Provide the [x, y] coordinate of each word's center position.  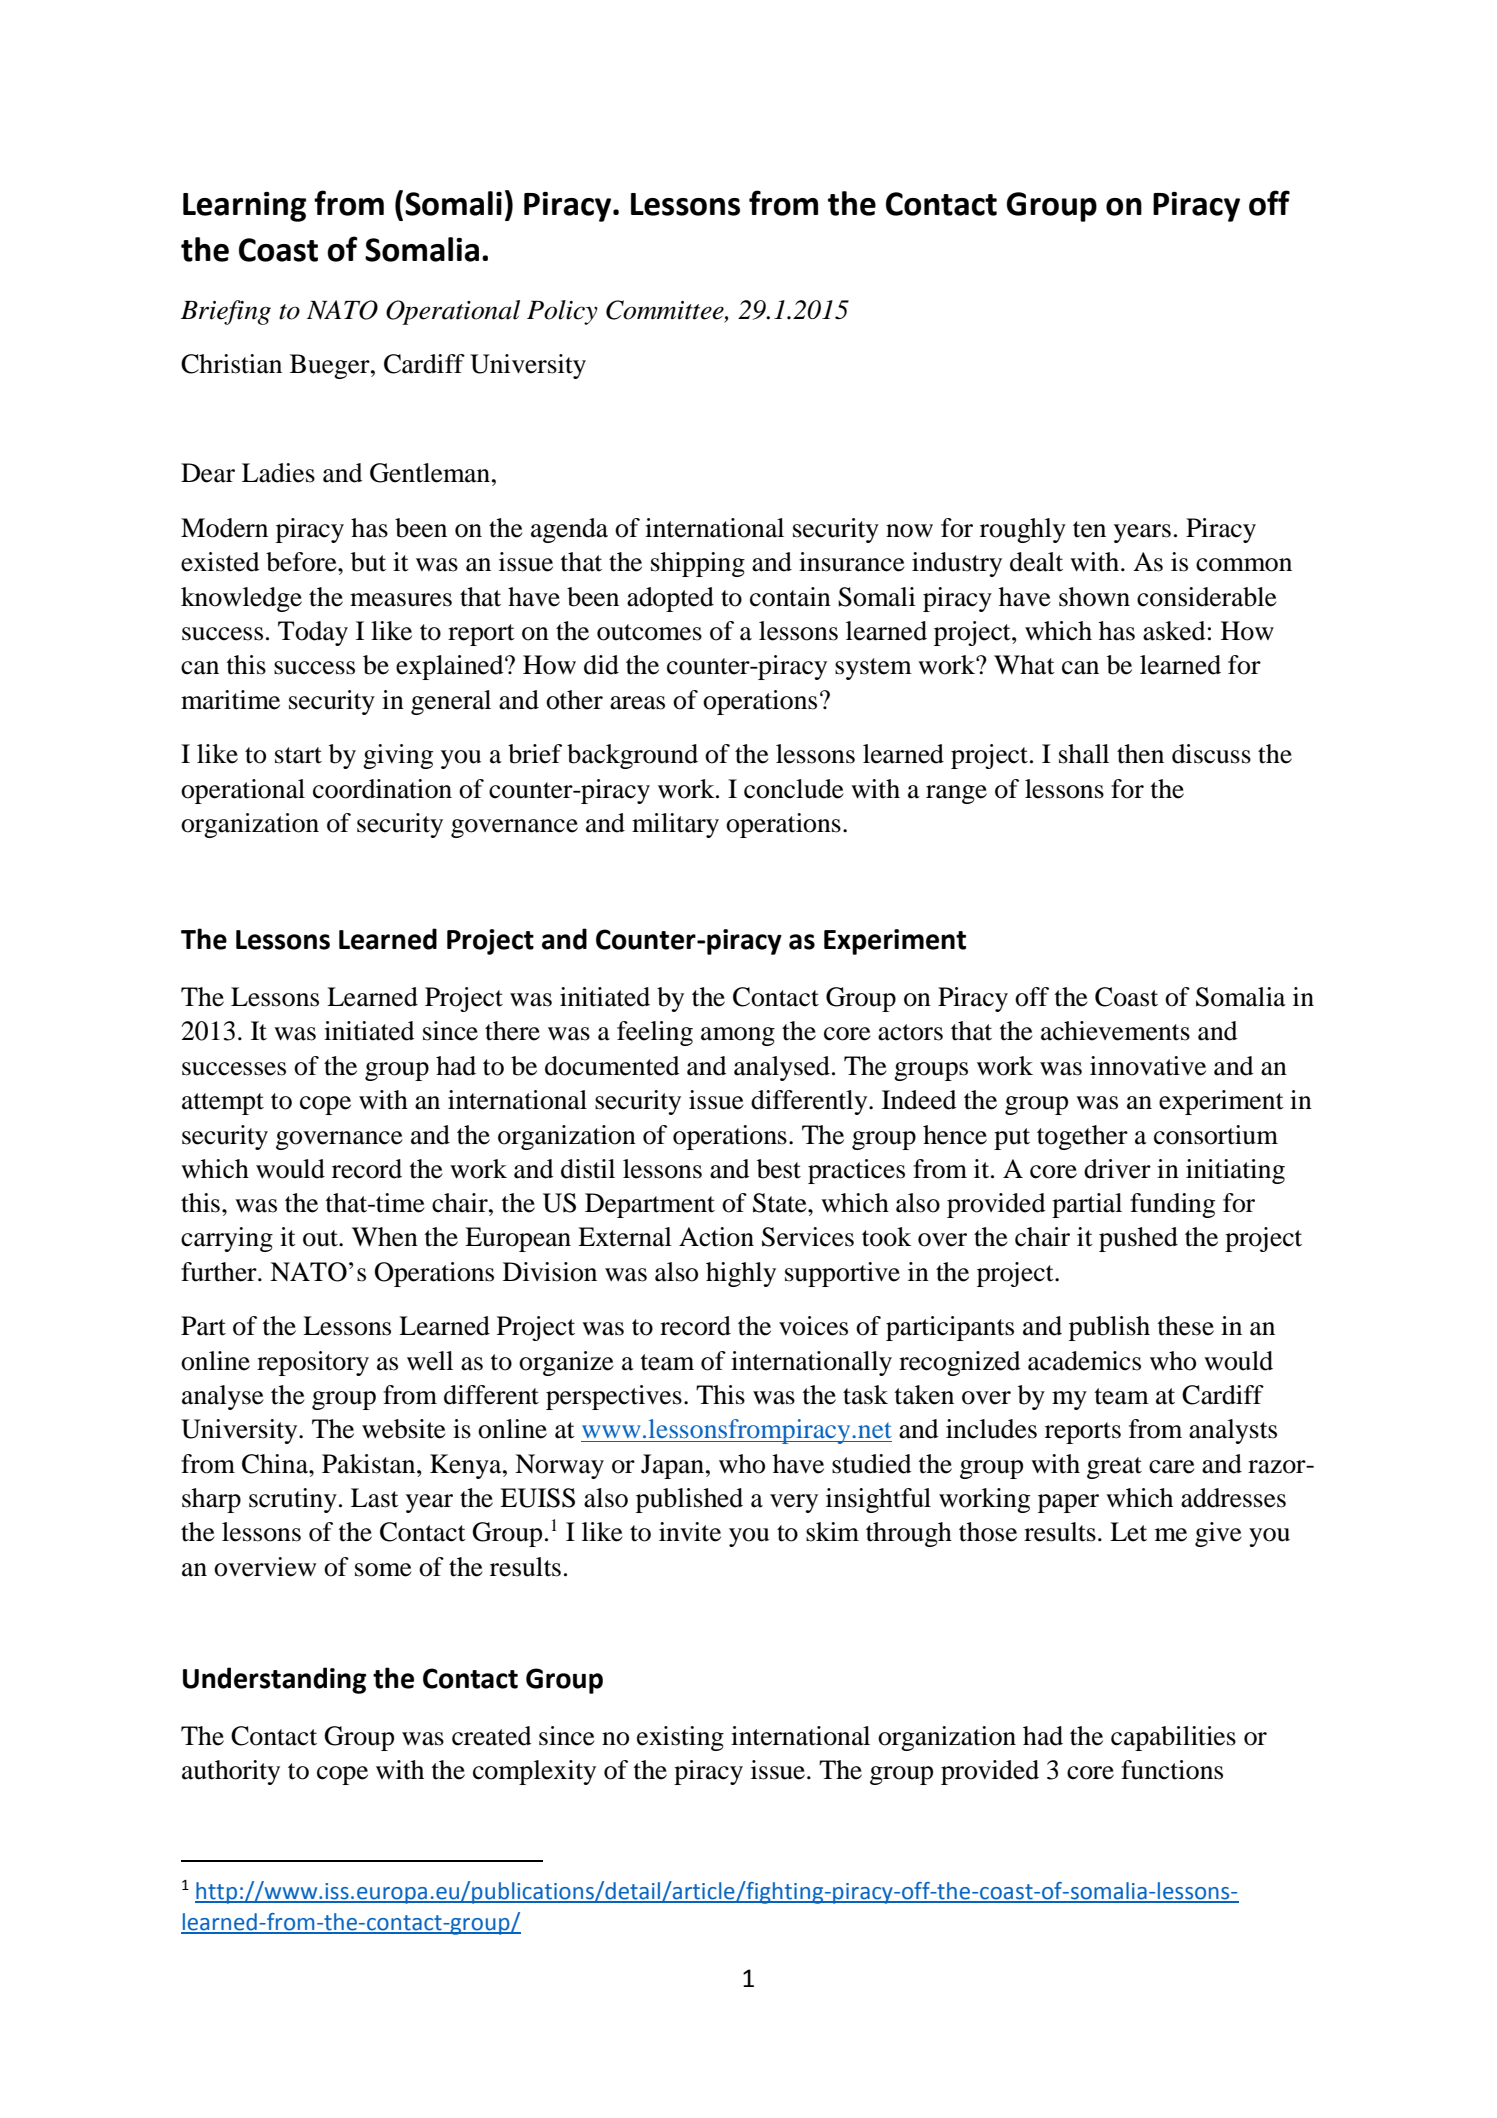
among [738, 1036]
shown [1094, 597]
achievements [1115, 1031]
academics [1084, 1361]
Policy [562, 312]
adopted [670, 599]
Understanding [274, 1680]
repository [313, 1363]
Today [313, 633]
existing [680, 1738]
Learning [244, 207]
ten [1089, 529]
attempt [223, 1104]
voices [813, 1326]
